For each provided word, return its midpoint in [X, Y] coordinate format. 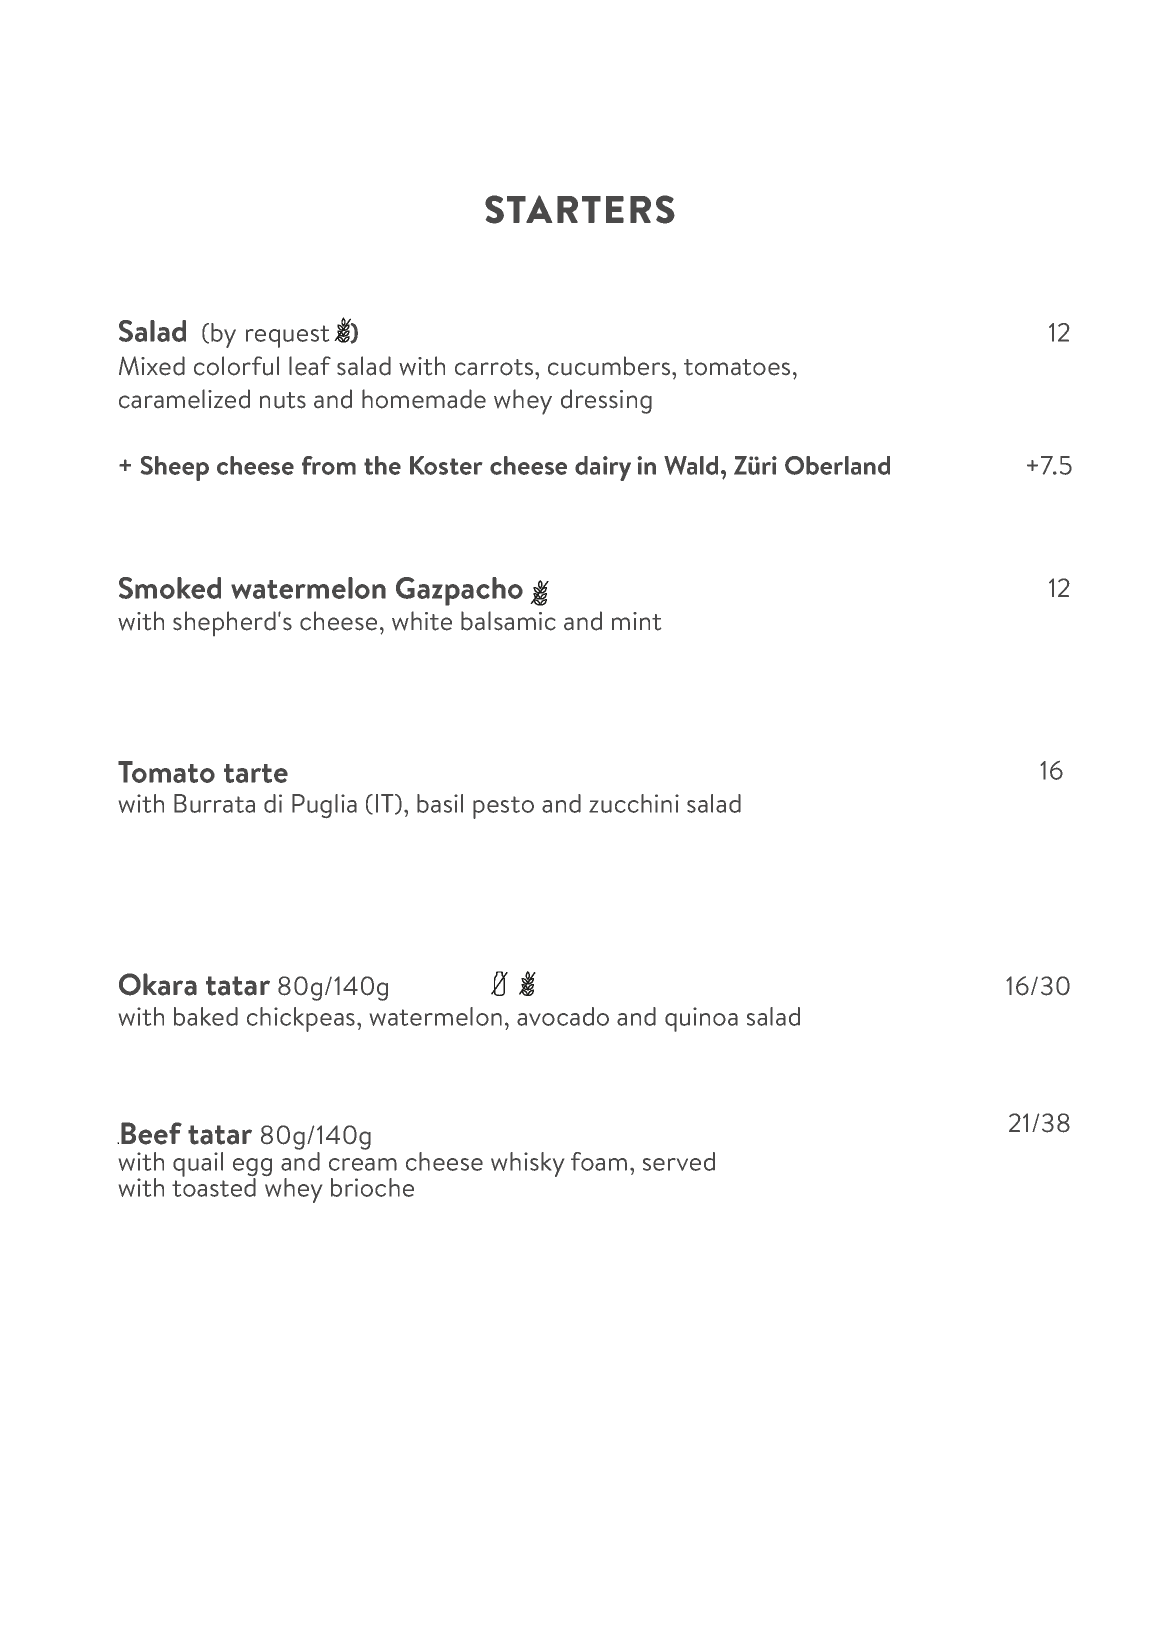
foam [599, 1161]
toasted [214, 1186]
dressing [606, 401]
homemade [424, 399]
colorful [236, 366]
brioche [372, 1187]
